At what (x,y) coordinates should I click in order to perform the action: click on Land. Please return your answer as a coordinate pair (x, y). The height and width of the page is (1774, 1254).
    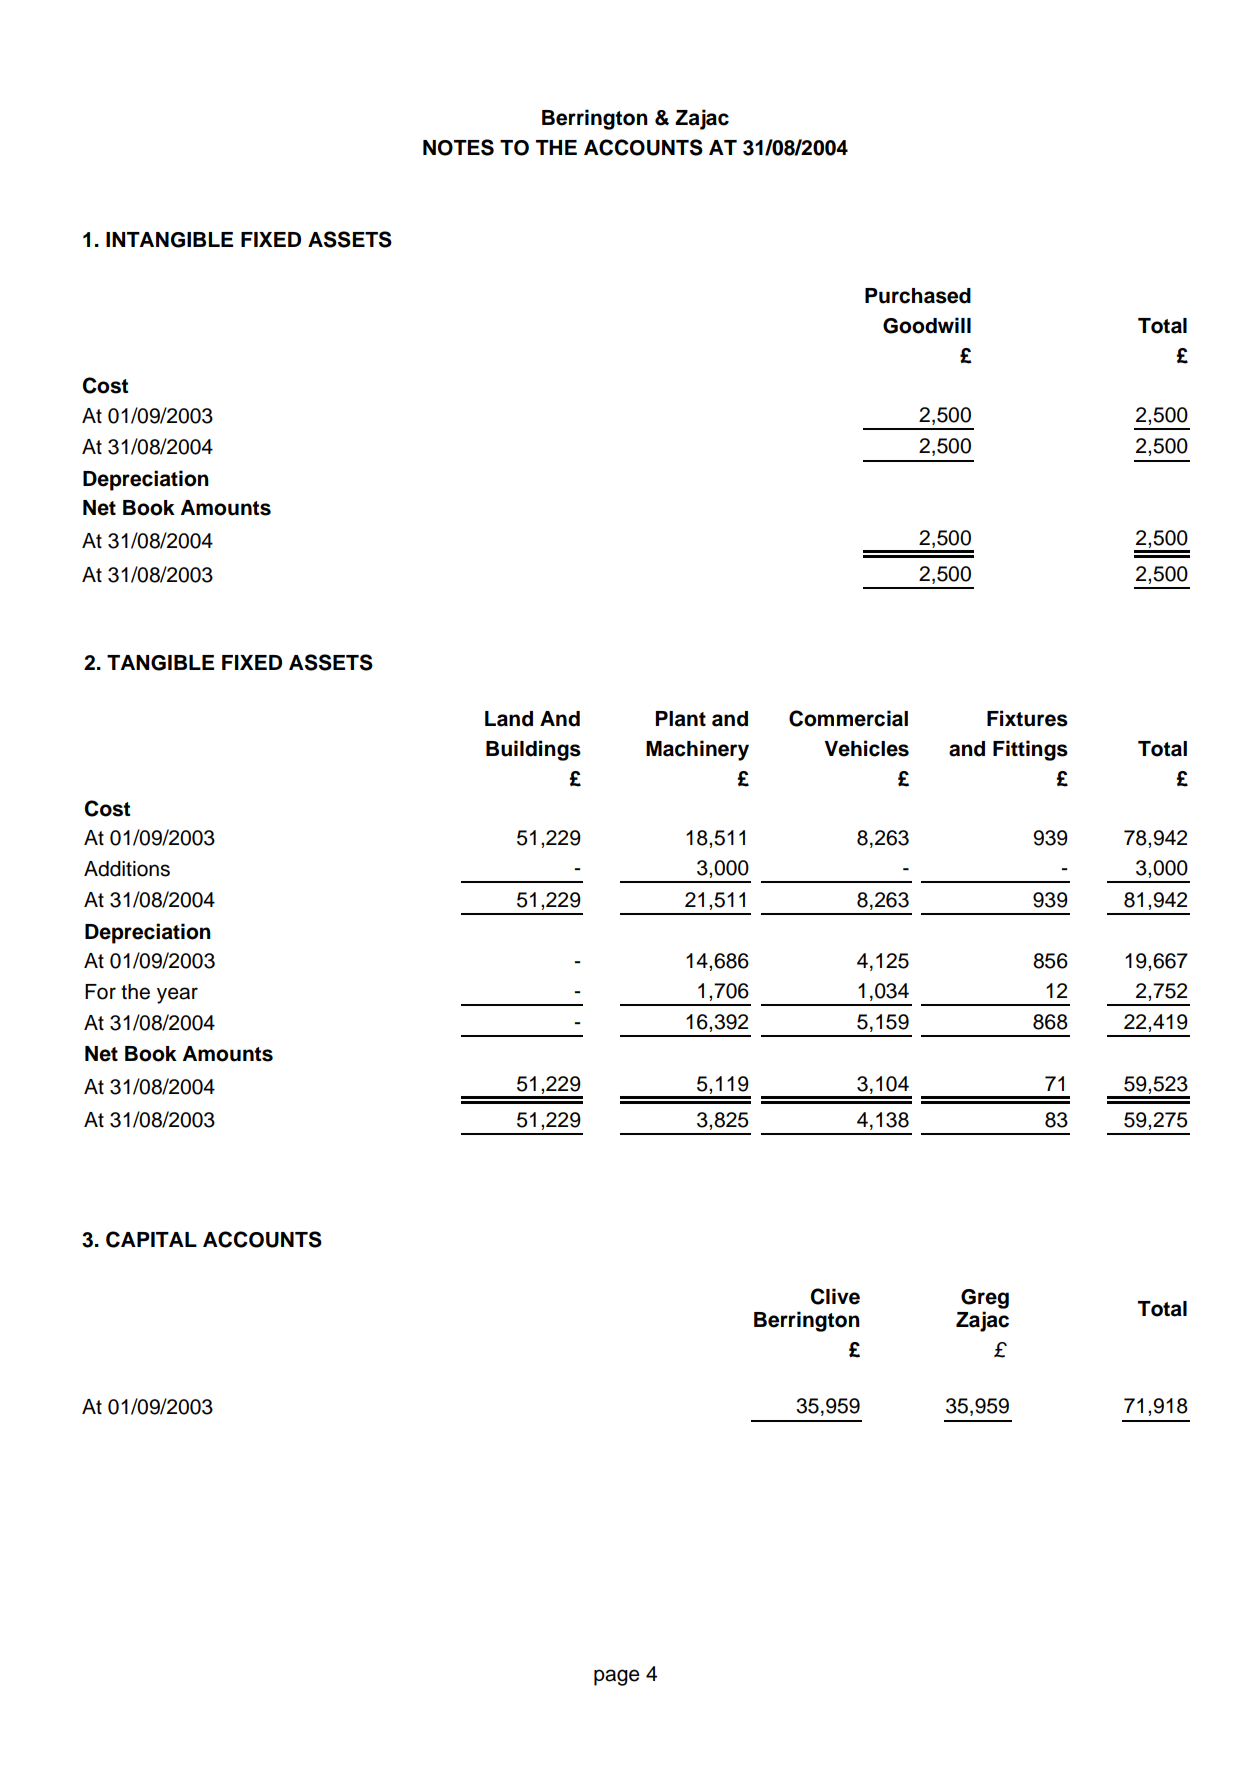
    Looking at the image, I should click on (509, 719).
